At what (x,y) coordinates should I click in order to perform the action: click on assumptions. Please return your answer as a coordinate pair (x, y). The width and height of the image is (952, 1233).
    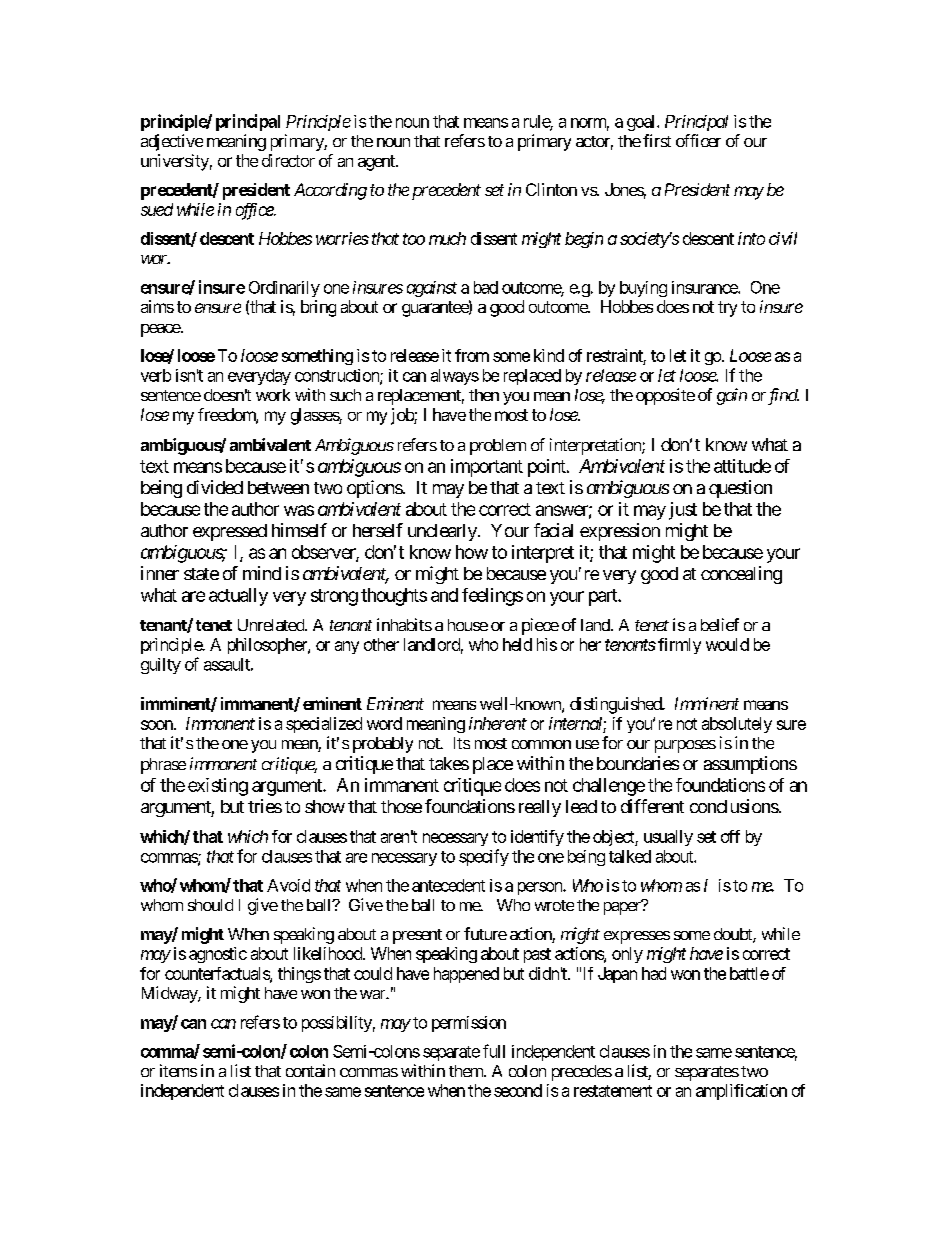
    Looking at the image, I should click on (750, 765).
